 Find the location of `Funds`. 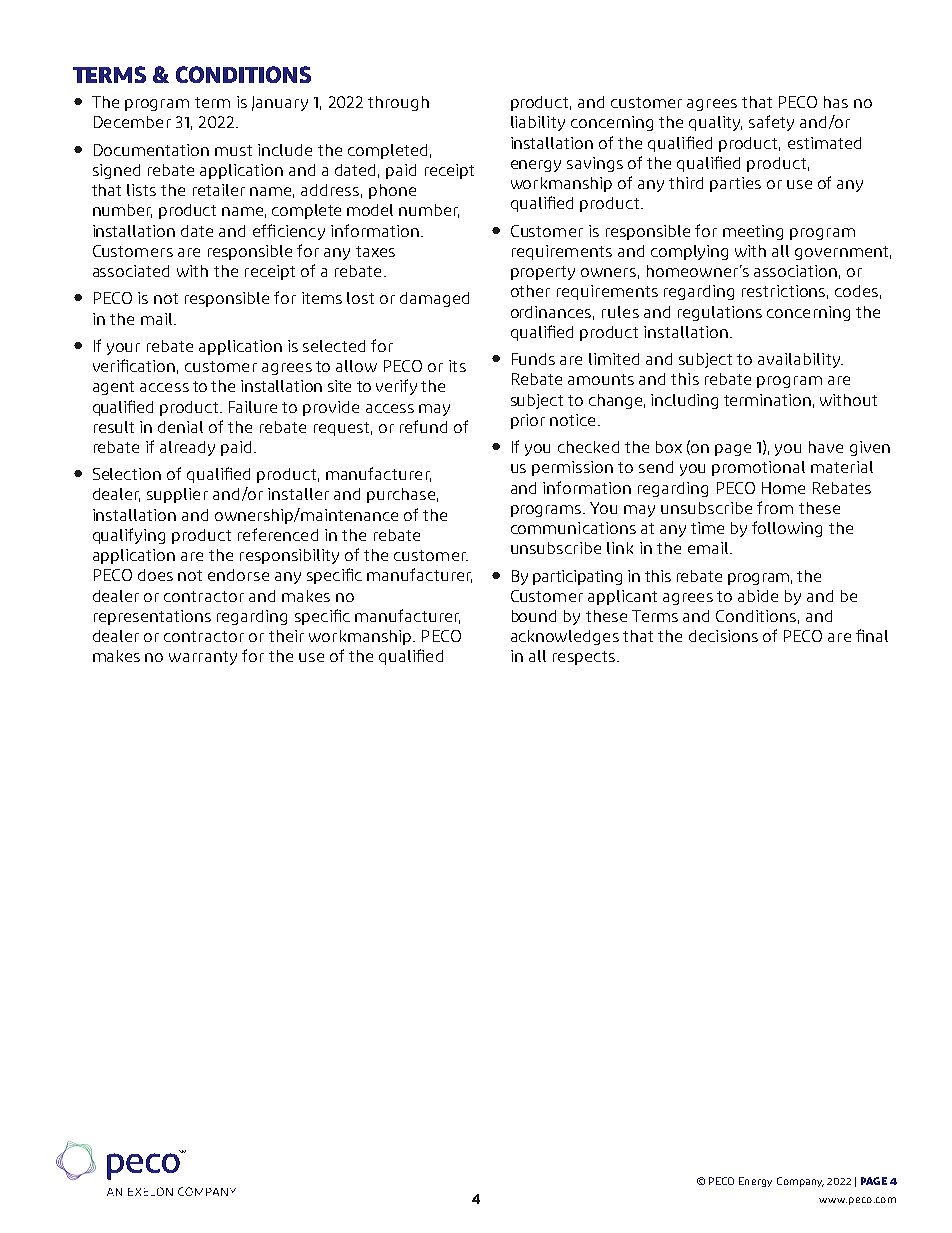

Funds is located at coordinates (533, 359).
